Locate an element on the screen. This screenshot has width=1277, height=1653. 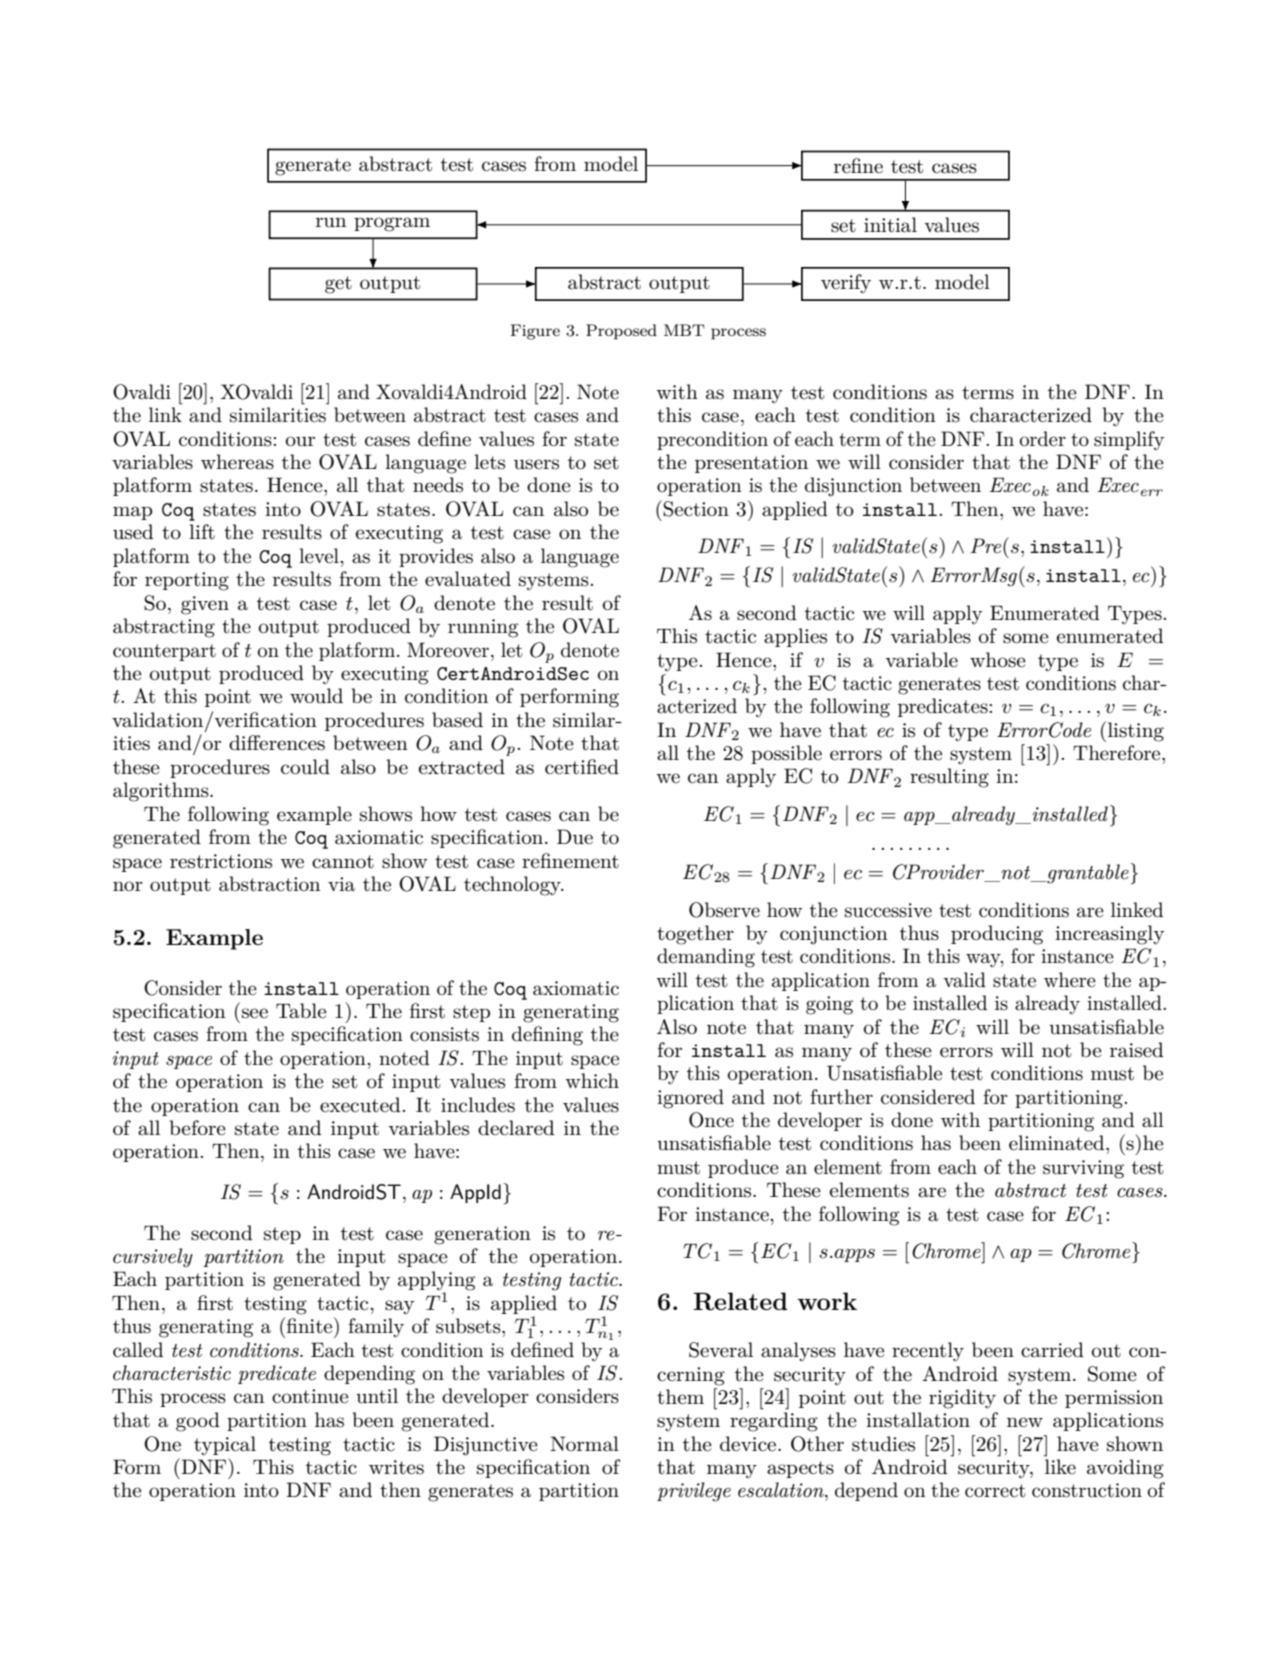
running is located at coordinates (483, 628).
